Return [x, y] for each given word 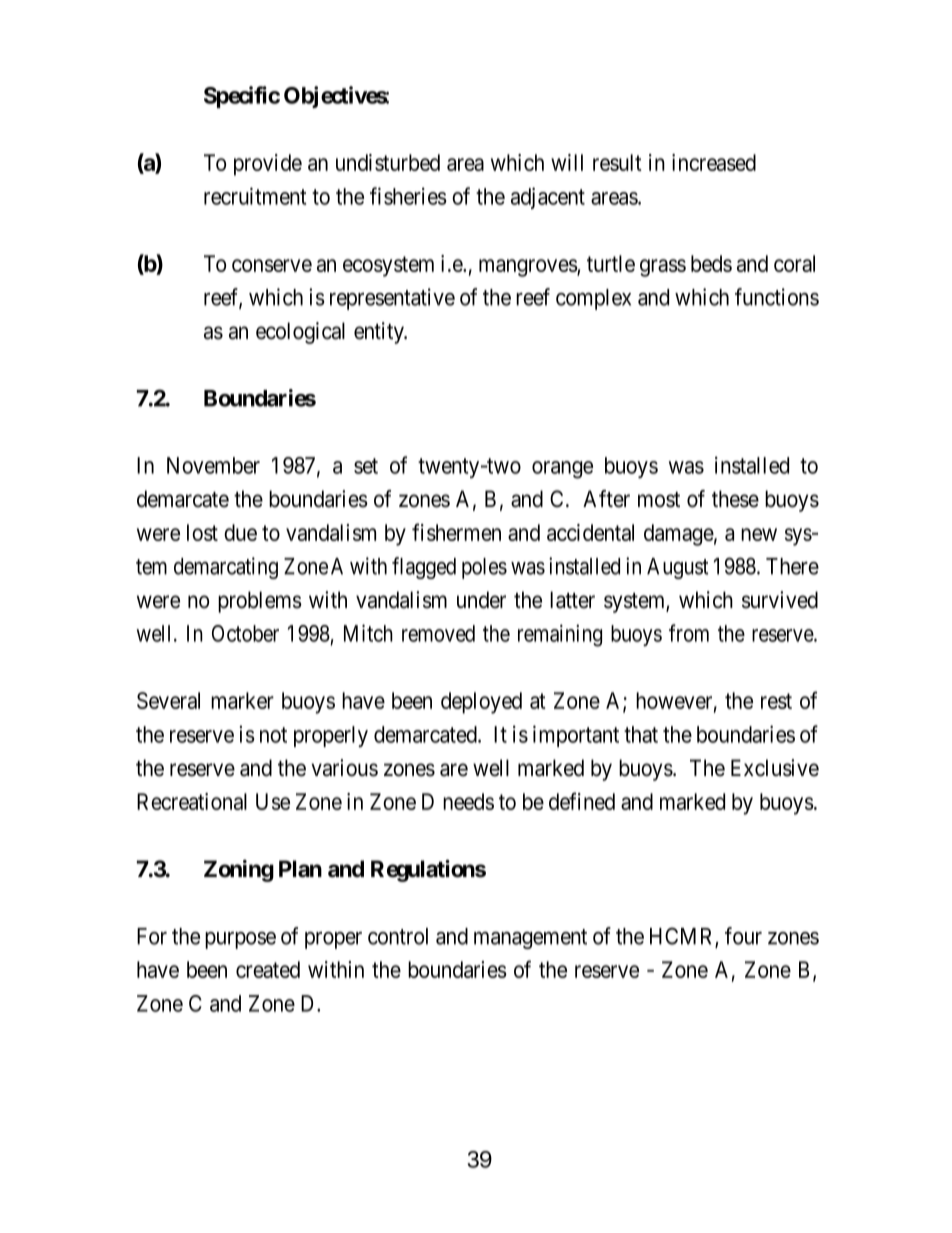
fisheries [408, 196]
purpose [240, 940]
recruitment [255, 196]
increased [714, 162]
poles [484, 568]
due [240, 532]
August [677, 568]
